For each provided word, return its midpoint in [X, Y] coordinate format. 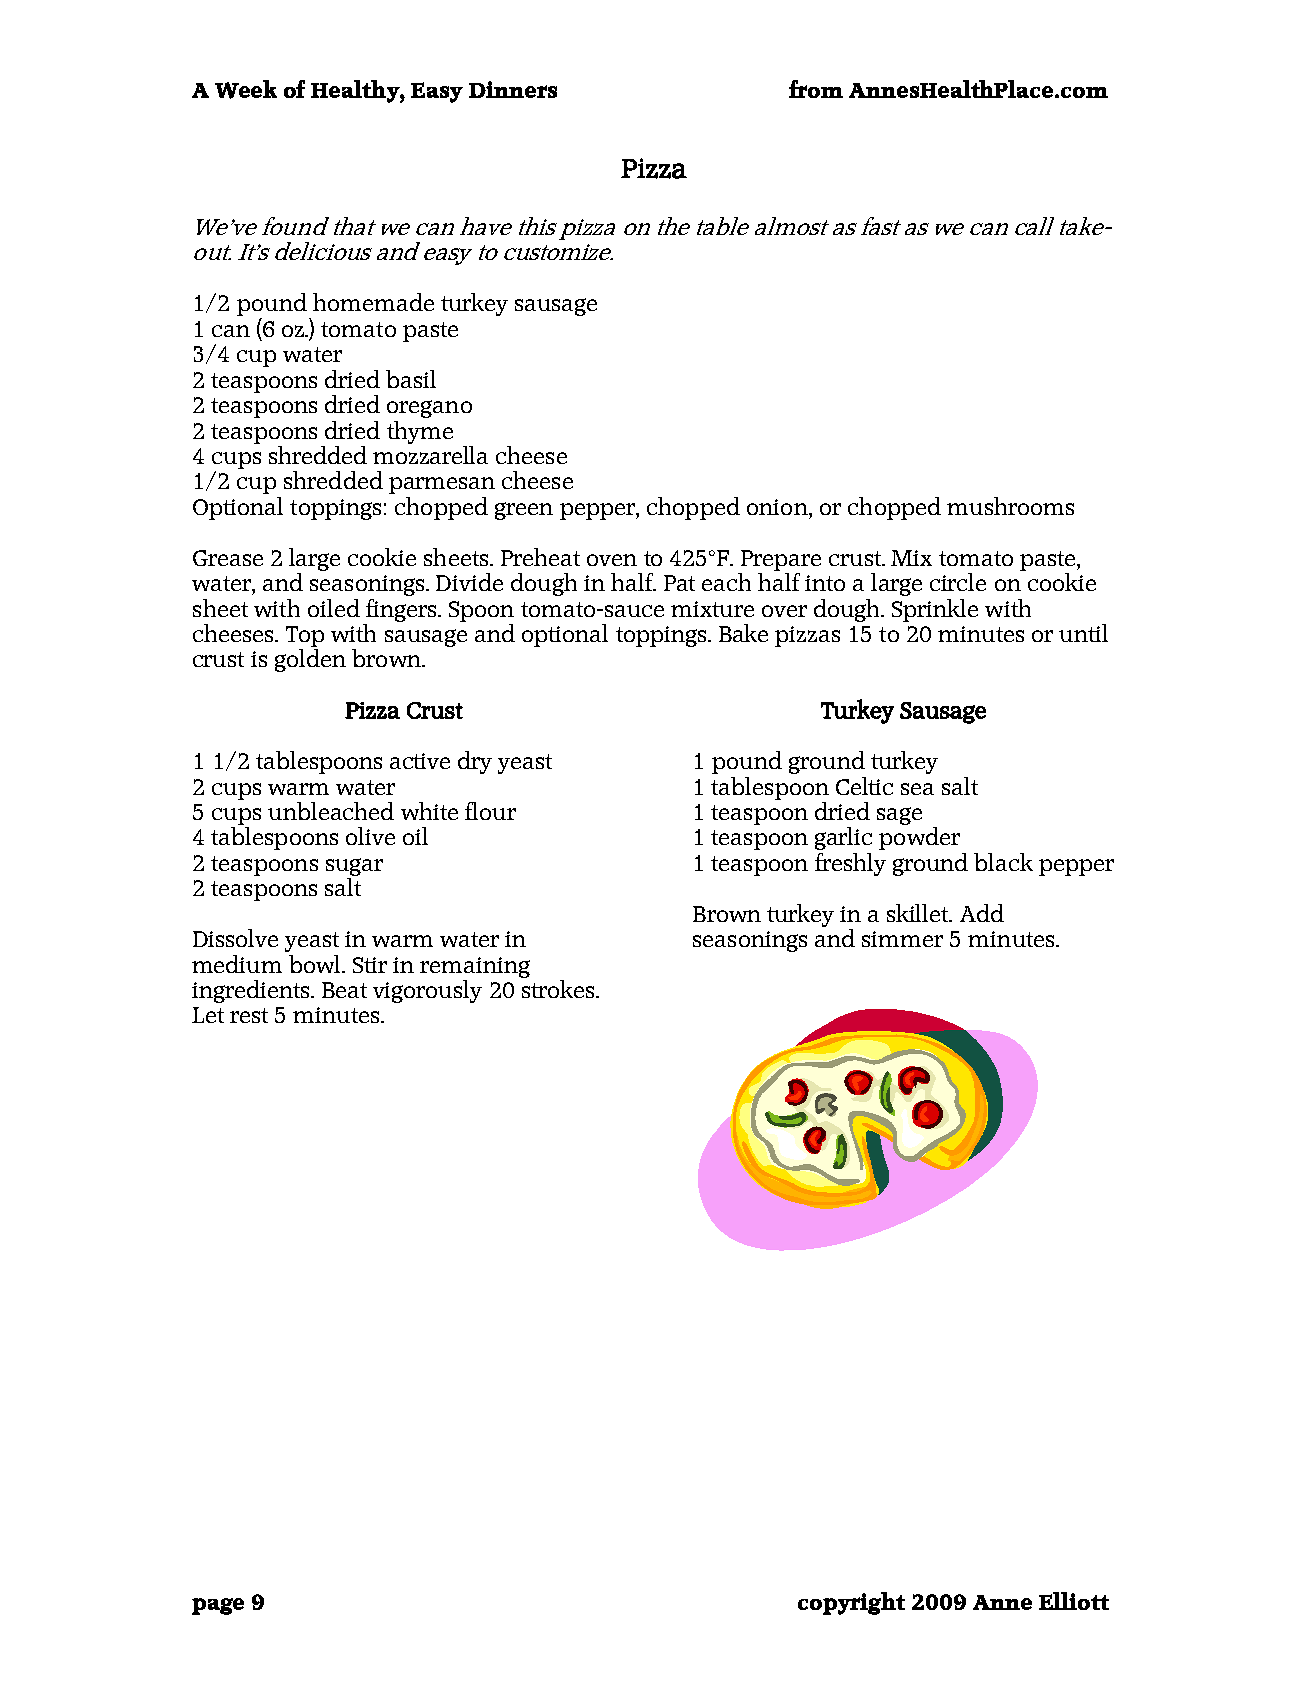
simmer [902, 939]
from [816, 89]
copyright [851, 1603]
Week [246, 89]
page [218, 1606]
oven [612, 560]
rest [249, 1015]
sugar [354, 867]
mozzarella [430, 453]
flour [490, 811]
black [1003, 862]
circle [958, 582]
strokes [559, 987]
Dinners [513, 89]
